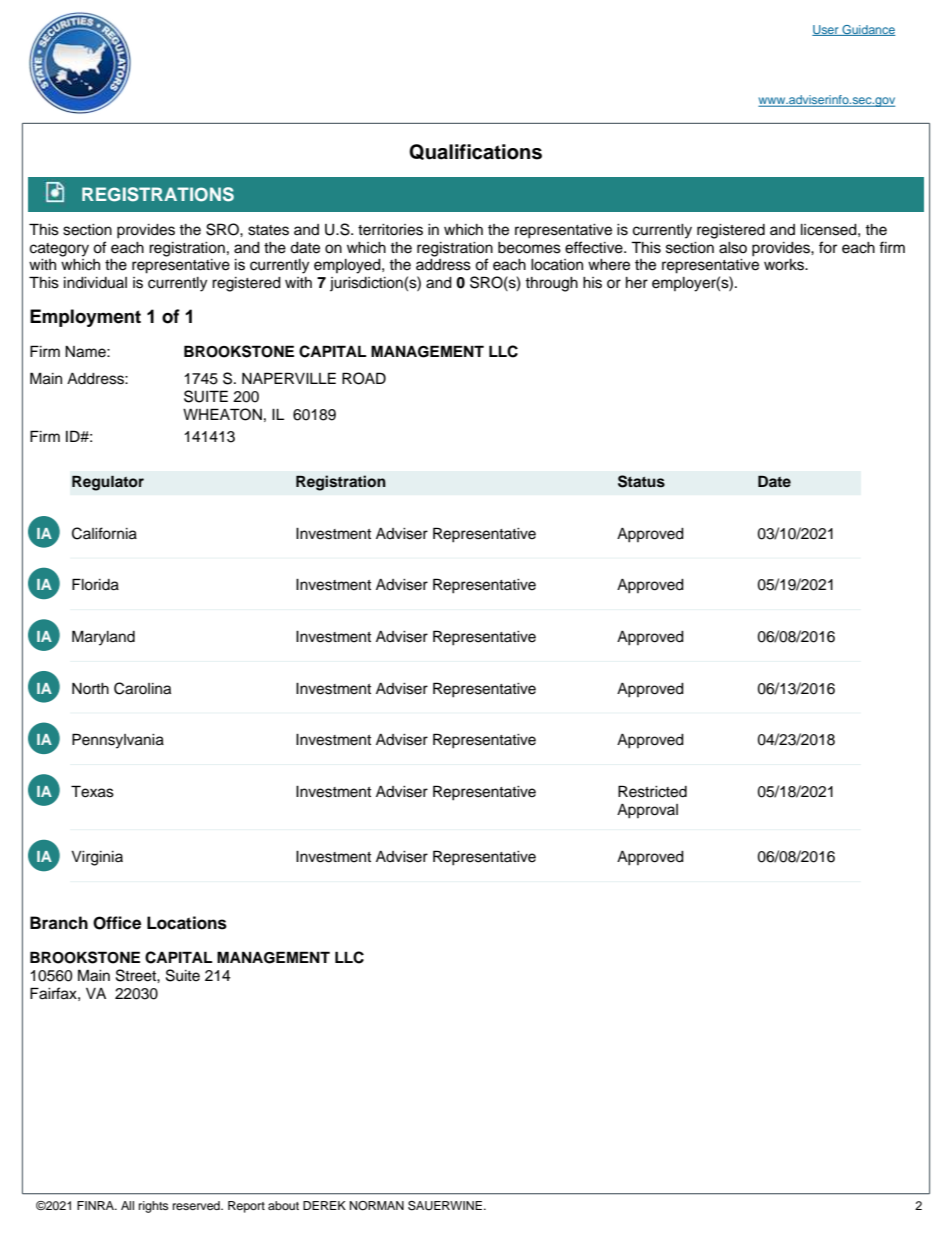 The height and width of the image is (1233, 952). I want to click on Qualifications, so click(475, 152).
